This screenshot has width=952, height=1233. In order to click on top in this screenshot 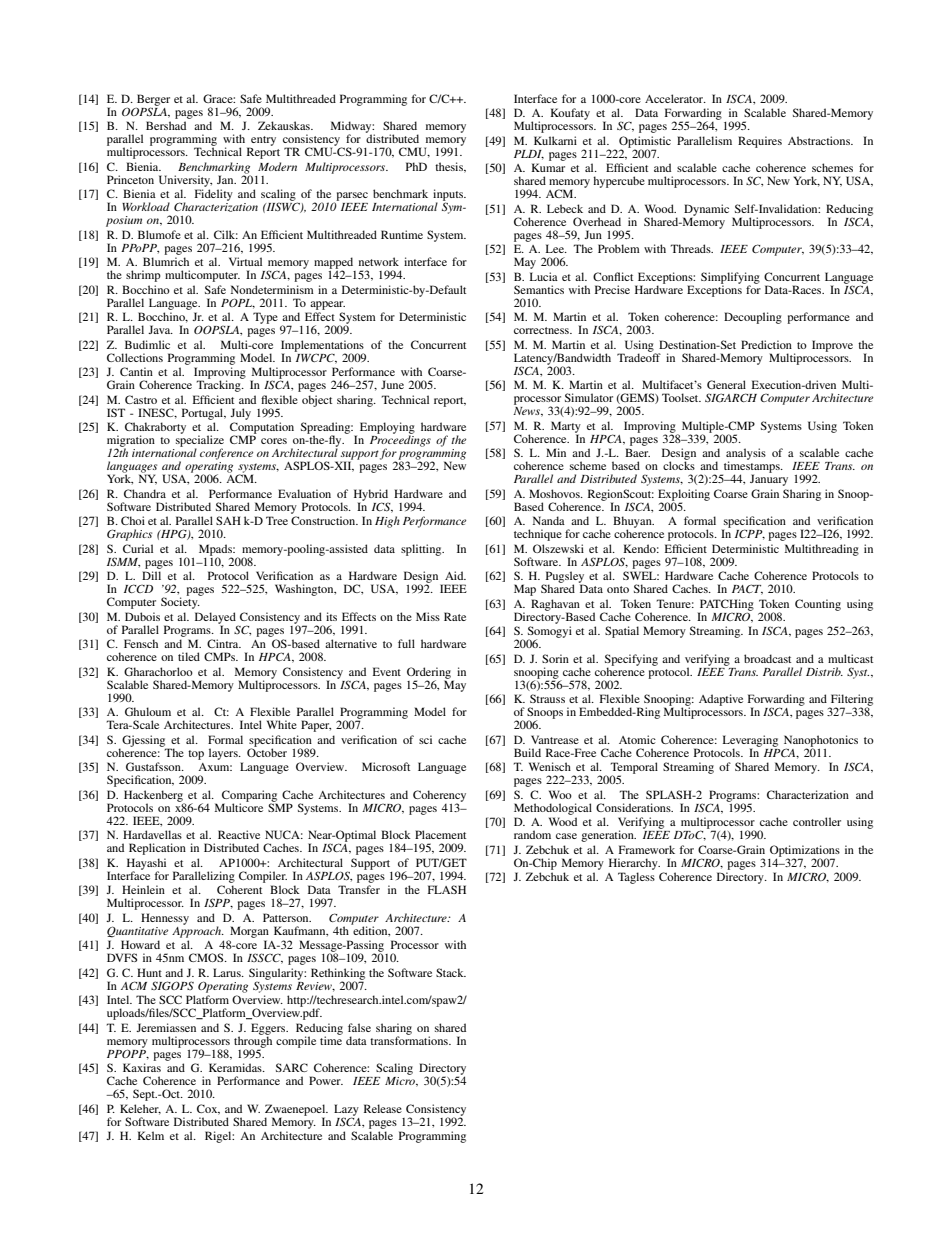, I will do `click(196, 755)`.
